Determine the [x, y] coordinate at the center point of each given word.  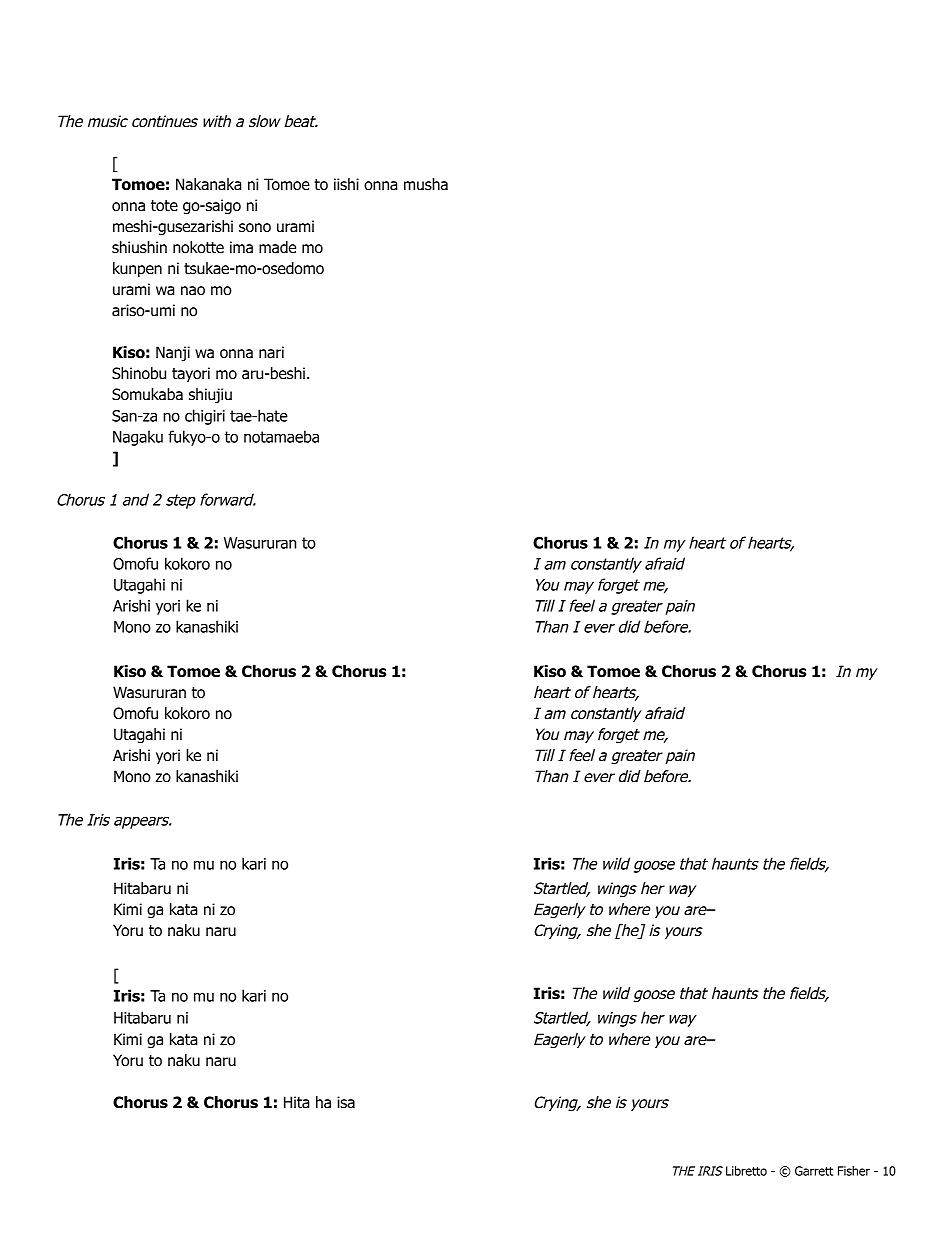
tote [164, 206]
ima [241, 247]
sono [255, 228]
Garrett [814, 1171]
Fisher [854, 1171]
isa [346, 1102]
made [277, 247]
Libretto [746, 1171]
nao [193, 291]
